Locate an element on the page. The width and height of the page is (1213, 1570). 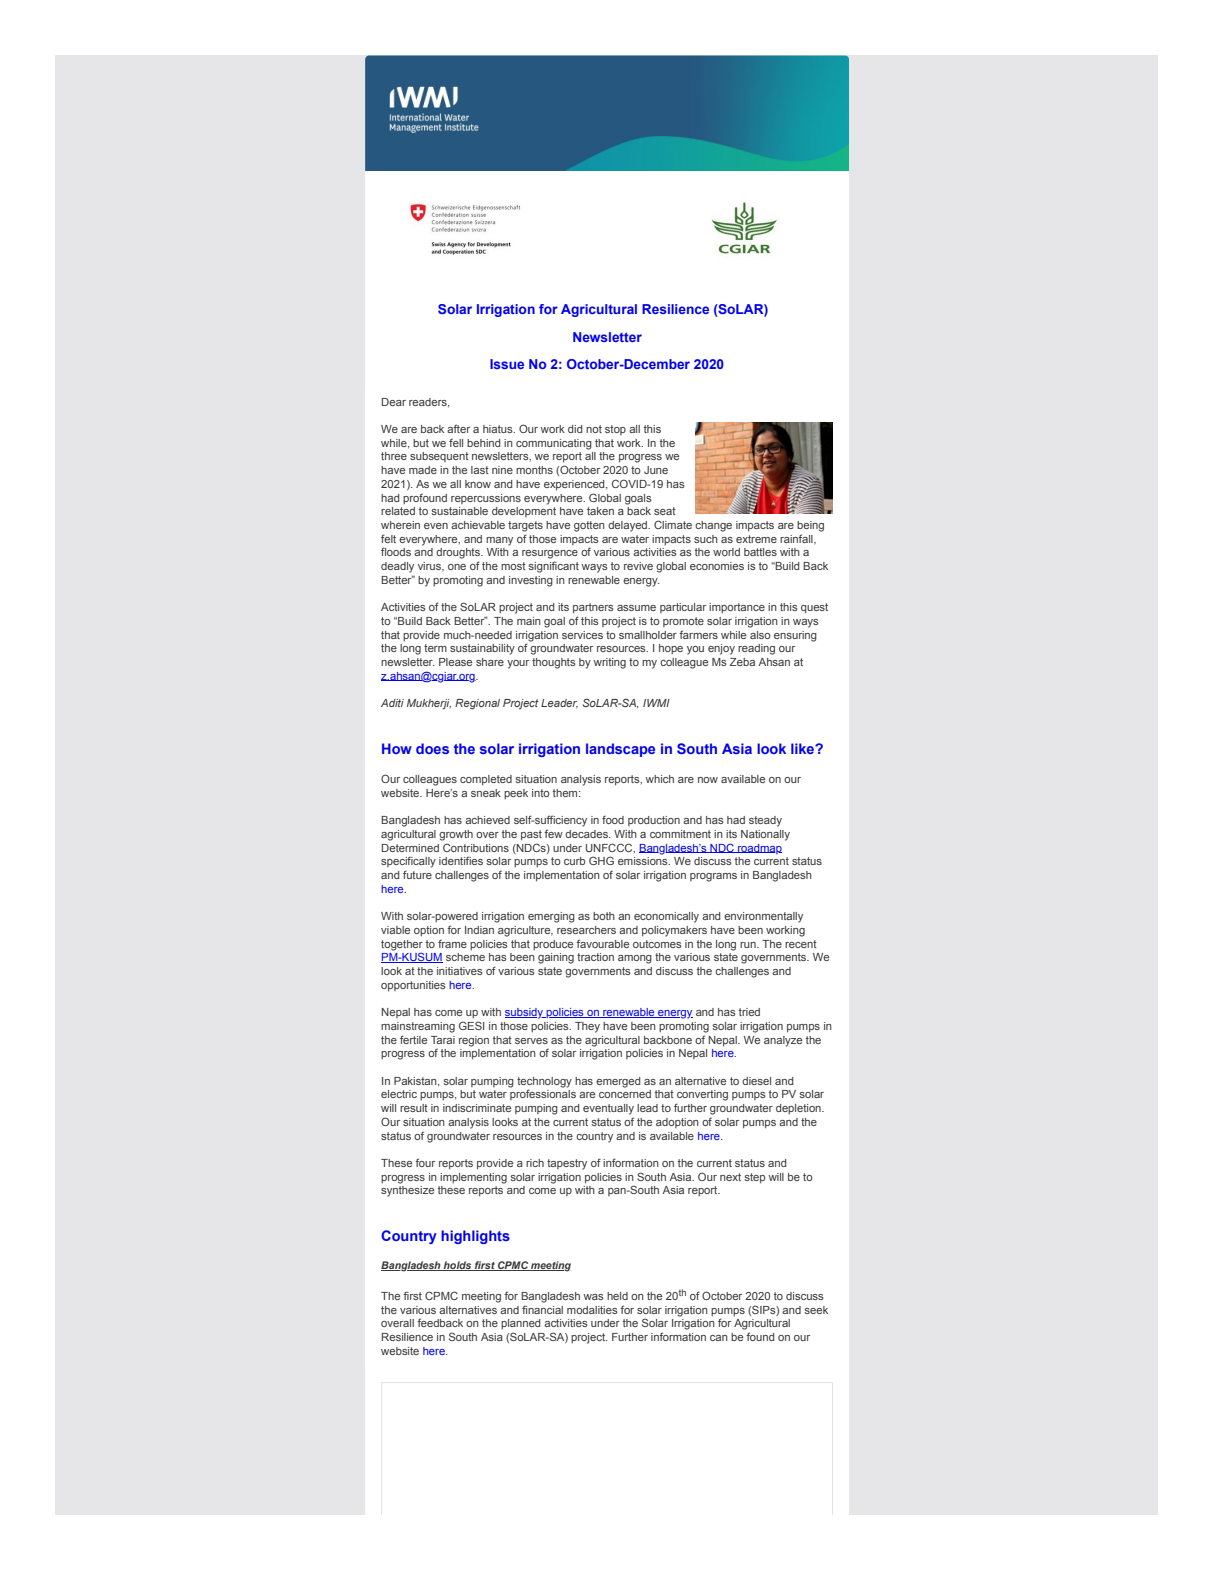
diesel is located at coordinates (756, 1081).
